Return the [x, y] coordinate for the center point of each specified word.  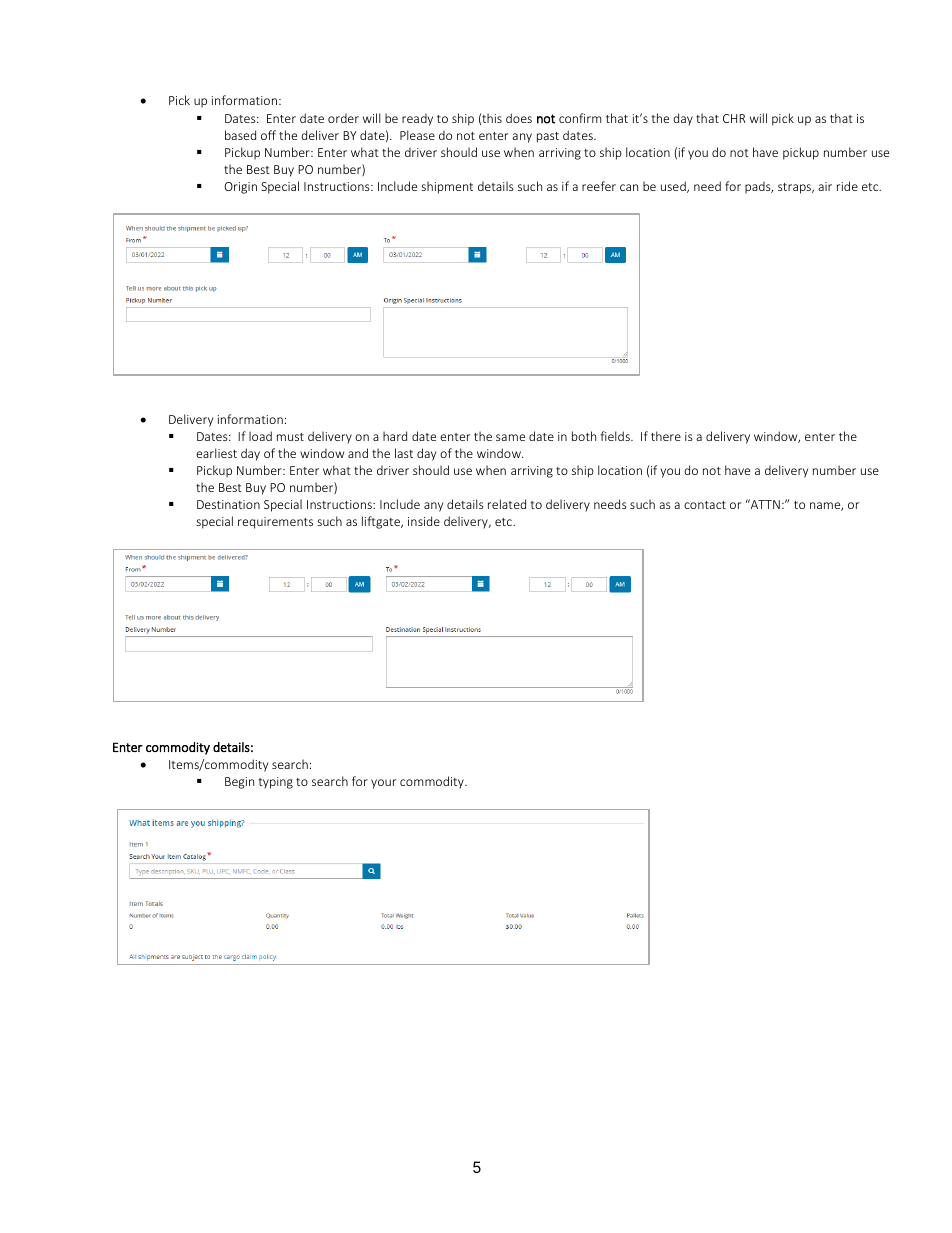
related [507, 504]
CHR [734, 118]
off [268, 135]
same [510, 437]
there [666, 436]
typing [275, 783]
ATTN [764, 504]
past [548, 137]
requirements [275, 523]
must [290, 437]
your [383, 784]
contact [705, 505]
